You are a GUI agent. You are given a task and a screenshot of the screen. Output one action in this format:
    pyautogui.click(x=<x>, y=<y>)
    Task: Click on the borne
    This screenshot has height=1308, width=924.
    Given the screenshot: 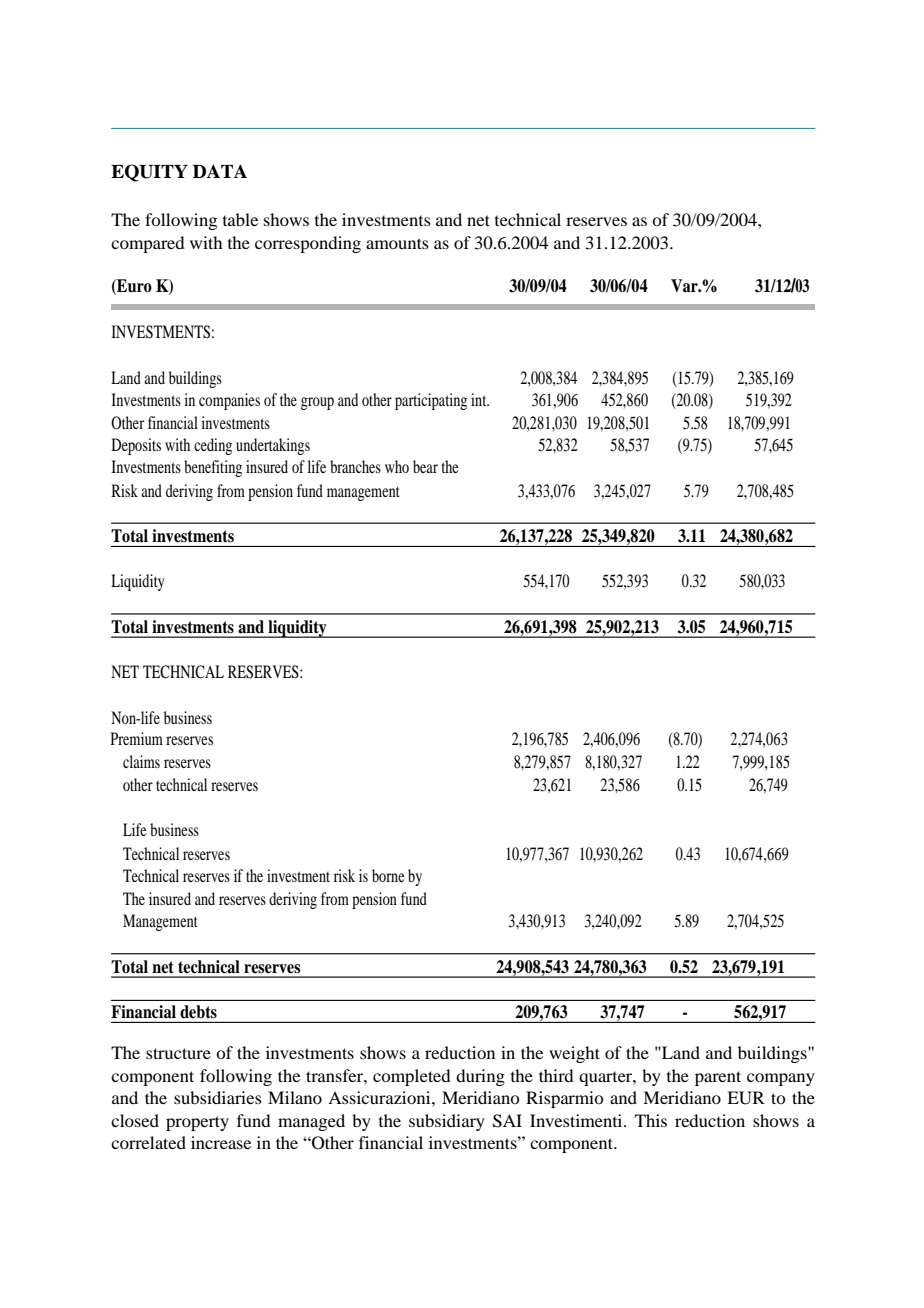 What is the action you would take?
    pyautogui.click(x=388, y=875)
